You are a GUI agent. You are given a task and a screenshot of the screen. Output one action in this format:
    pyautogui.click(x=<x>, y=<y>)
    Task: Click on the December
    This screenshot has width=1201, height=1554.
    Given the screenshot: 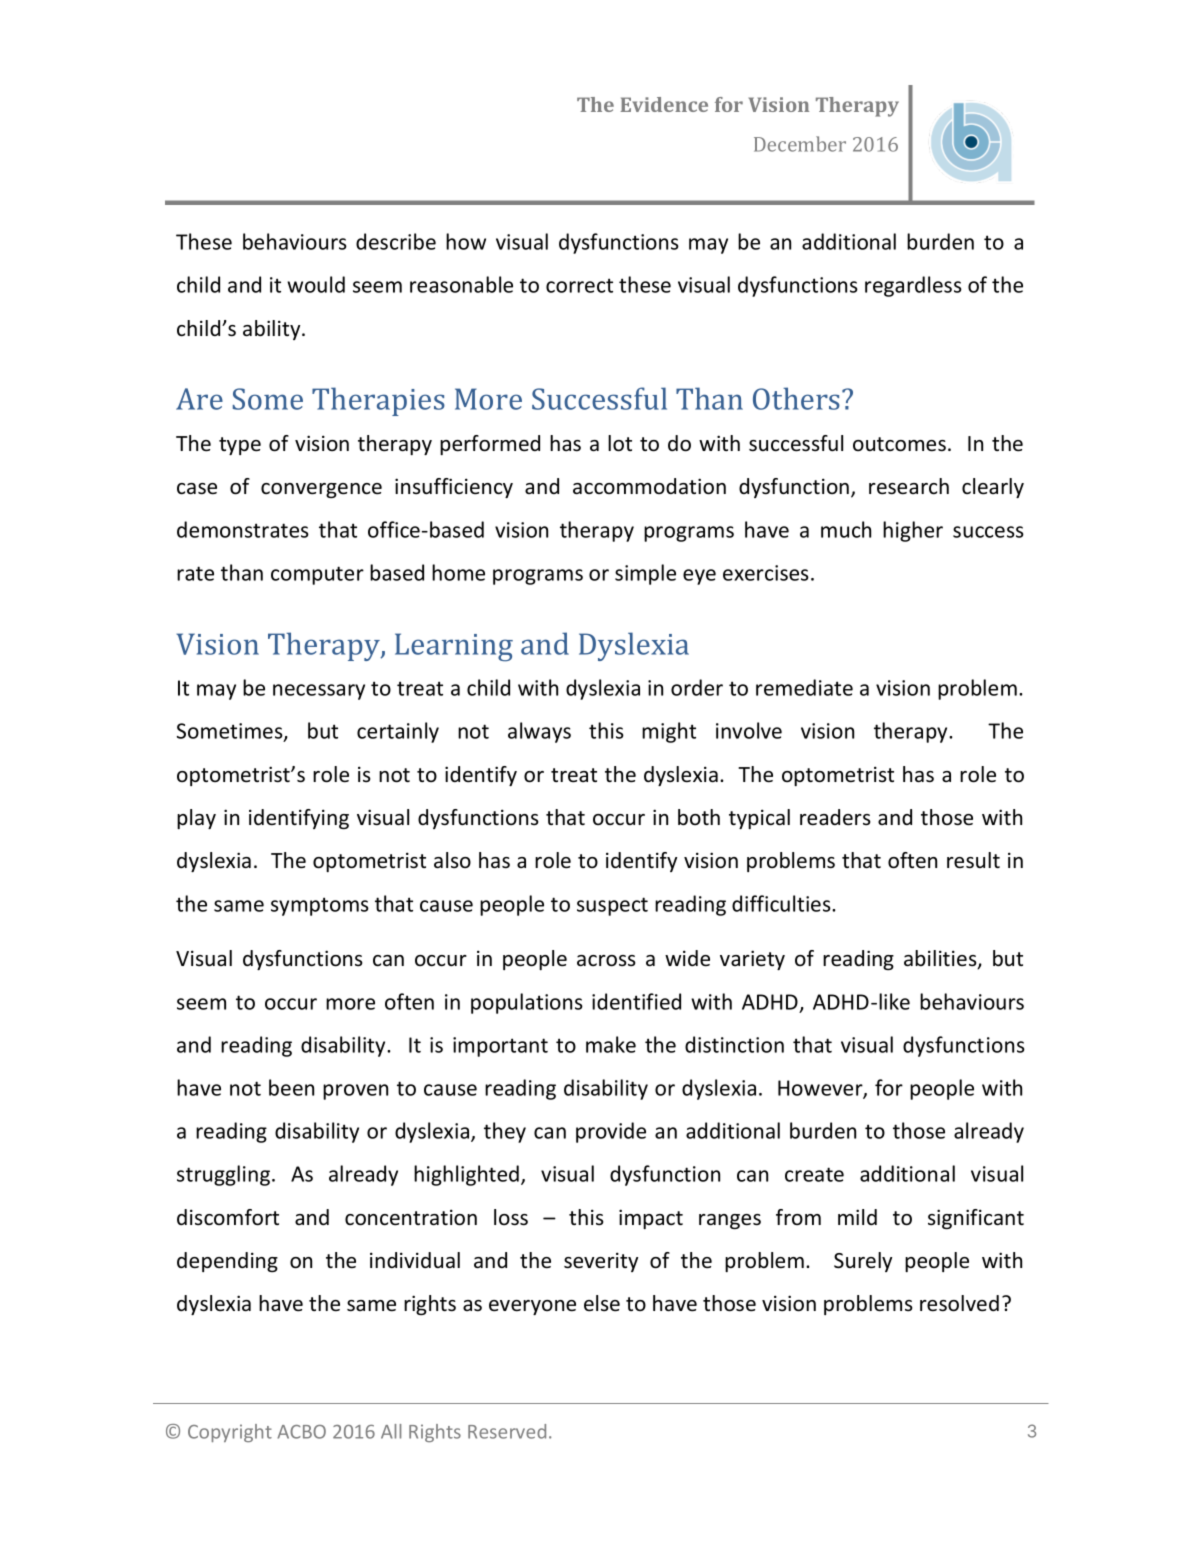 What is the action you would take?
    pyautogui.click(x=800, y=144)
